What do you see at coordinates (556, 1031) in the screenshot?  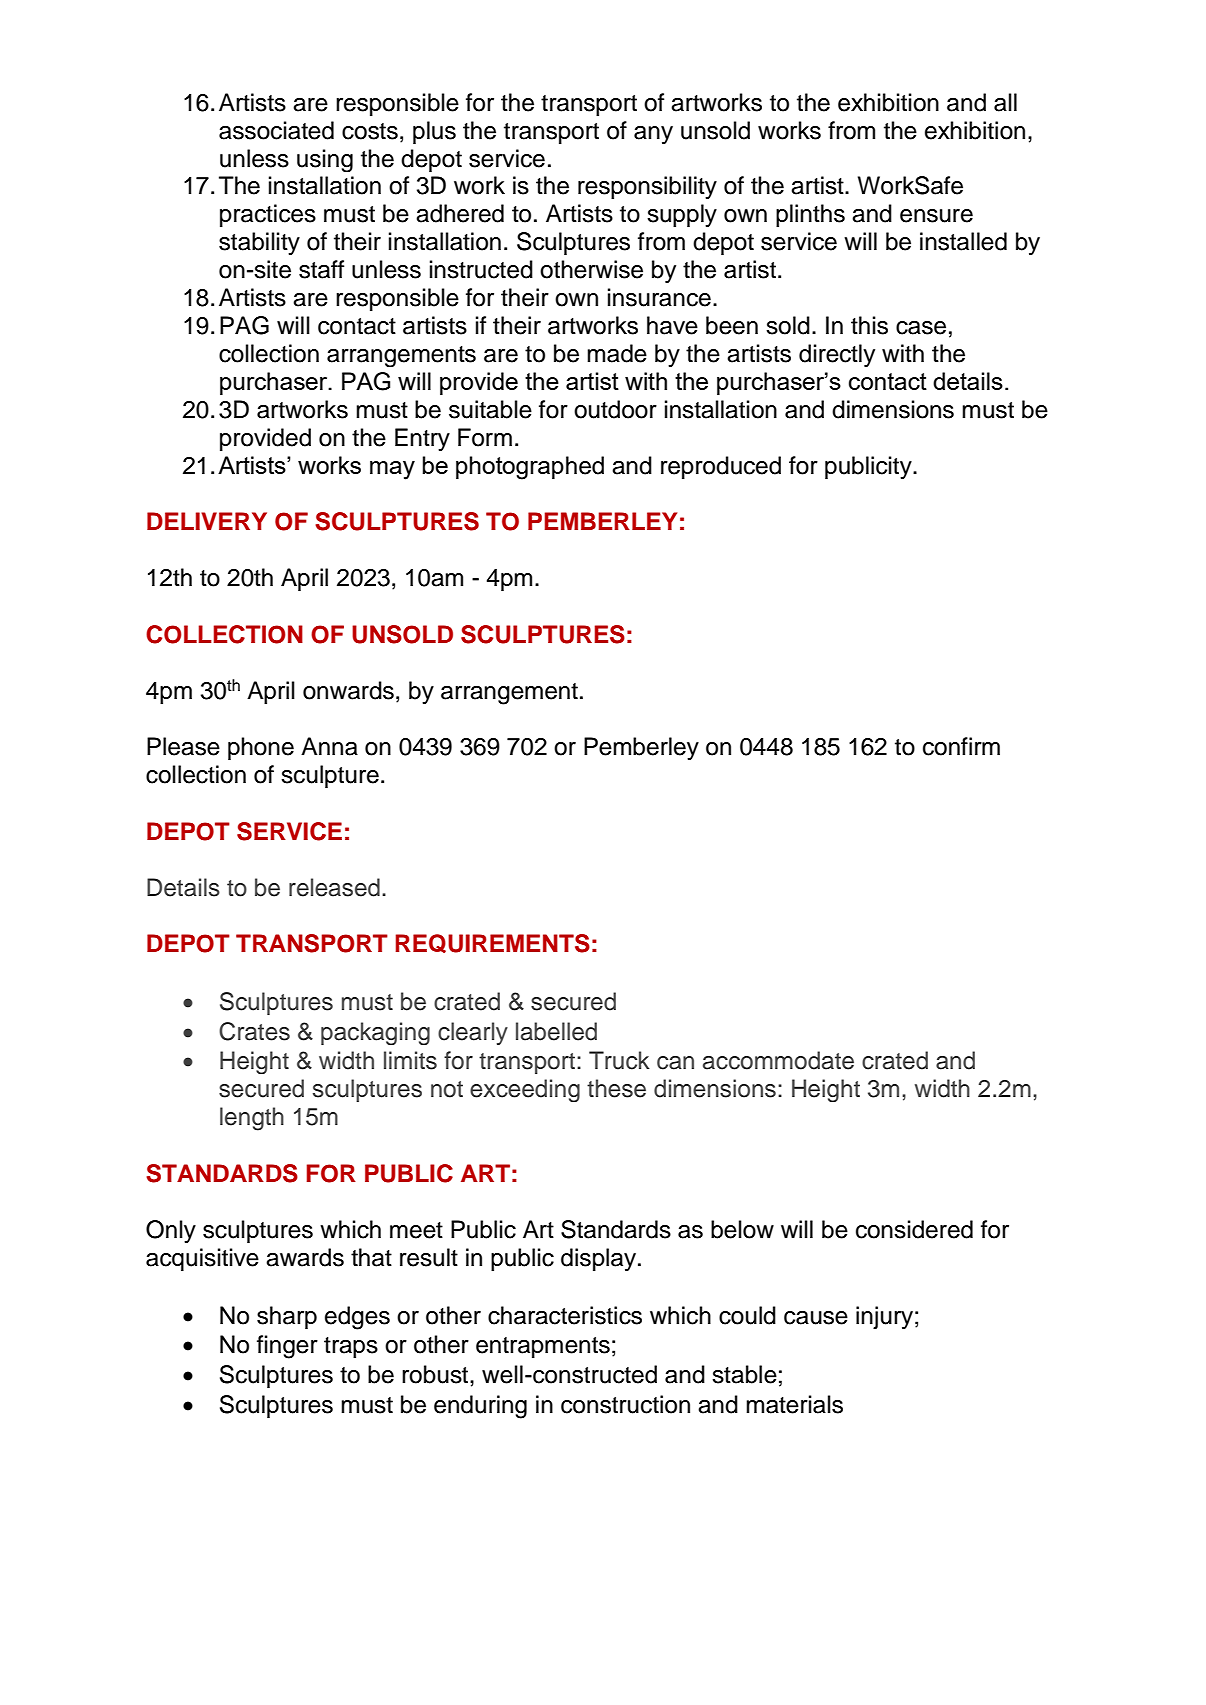 I see `labelled` at bounding box center [556, 1031].
